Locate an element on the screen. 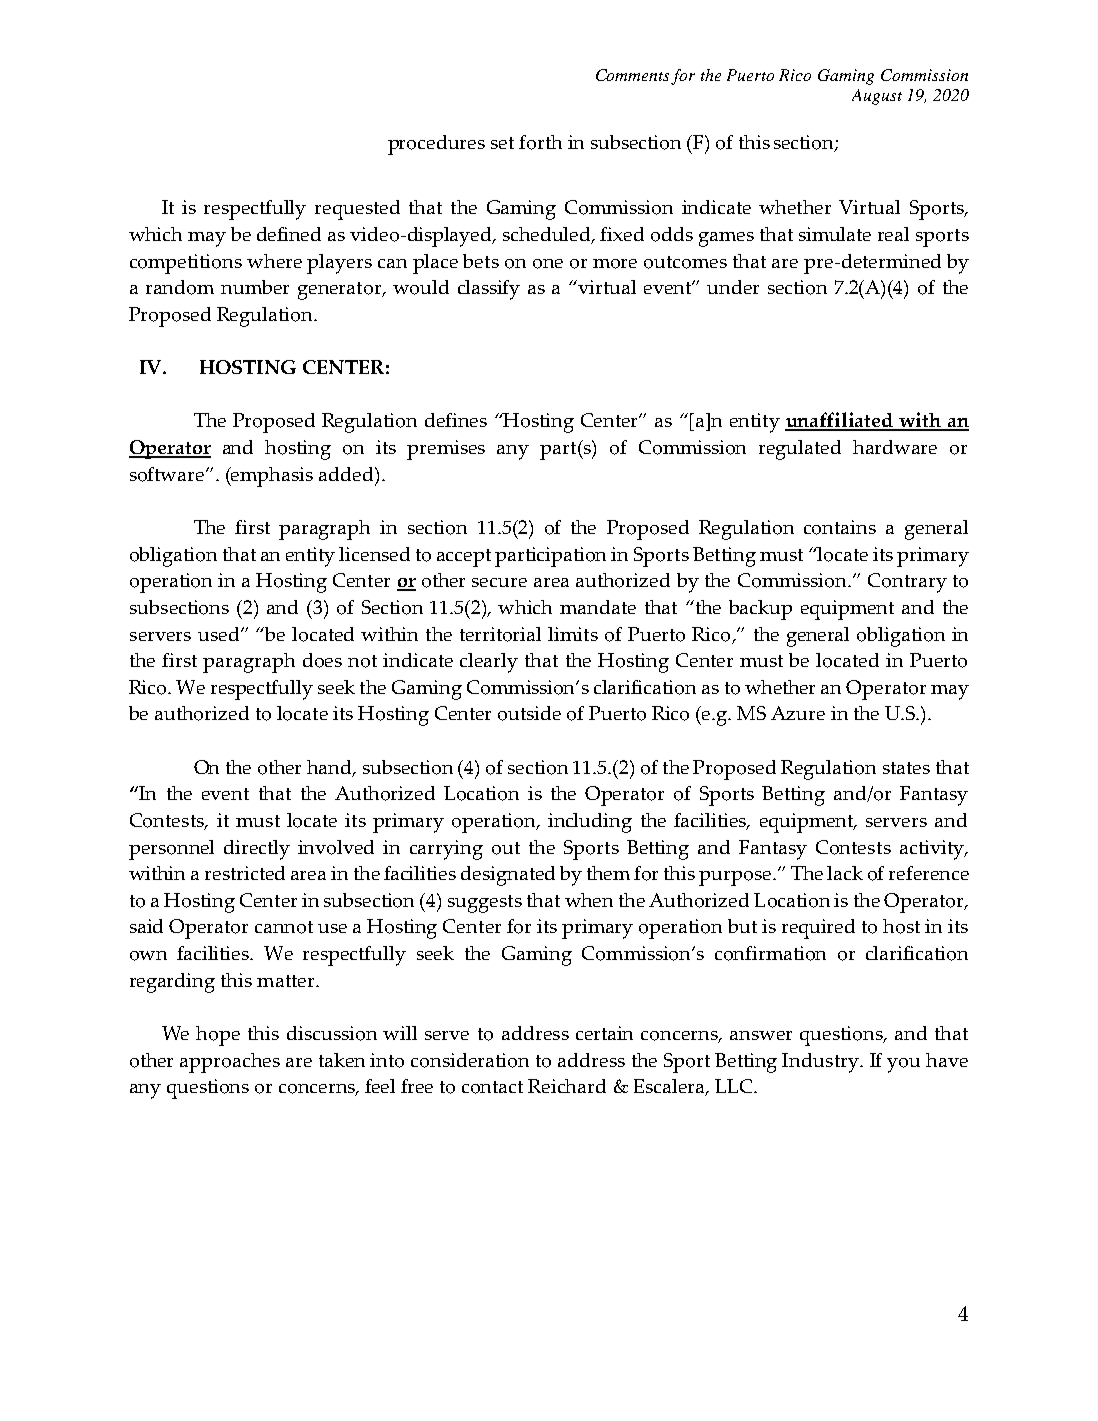 The width and height of the screenshot is (1098, 1421). lack is located at coordinates (845, 873).
